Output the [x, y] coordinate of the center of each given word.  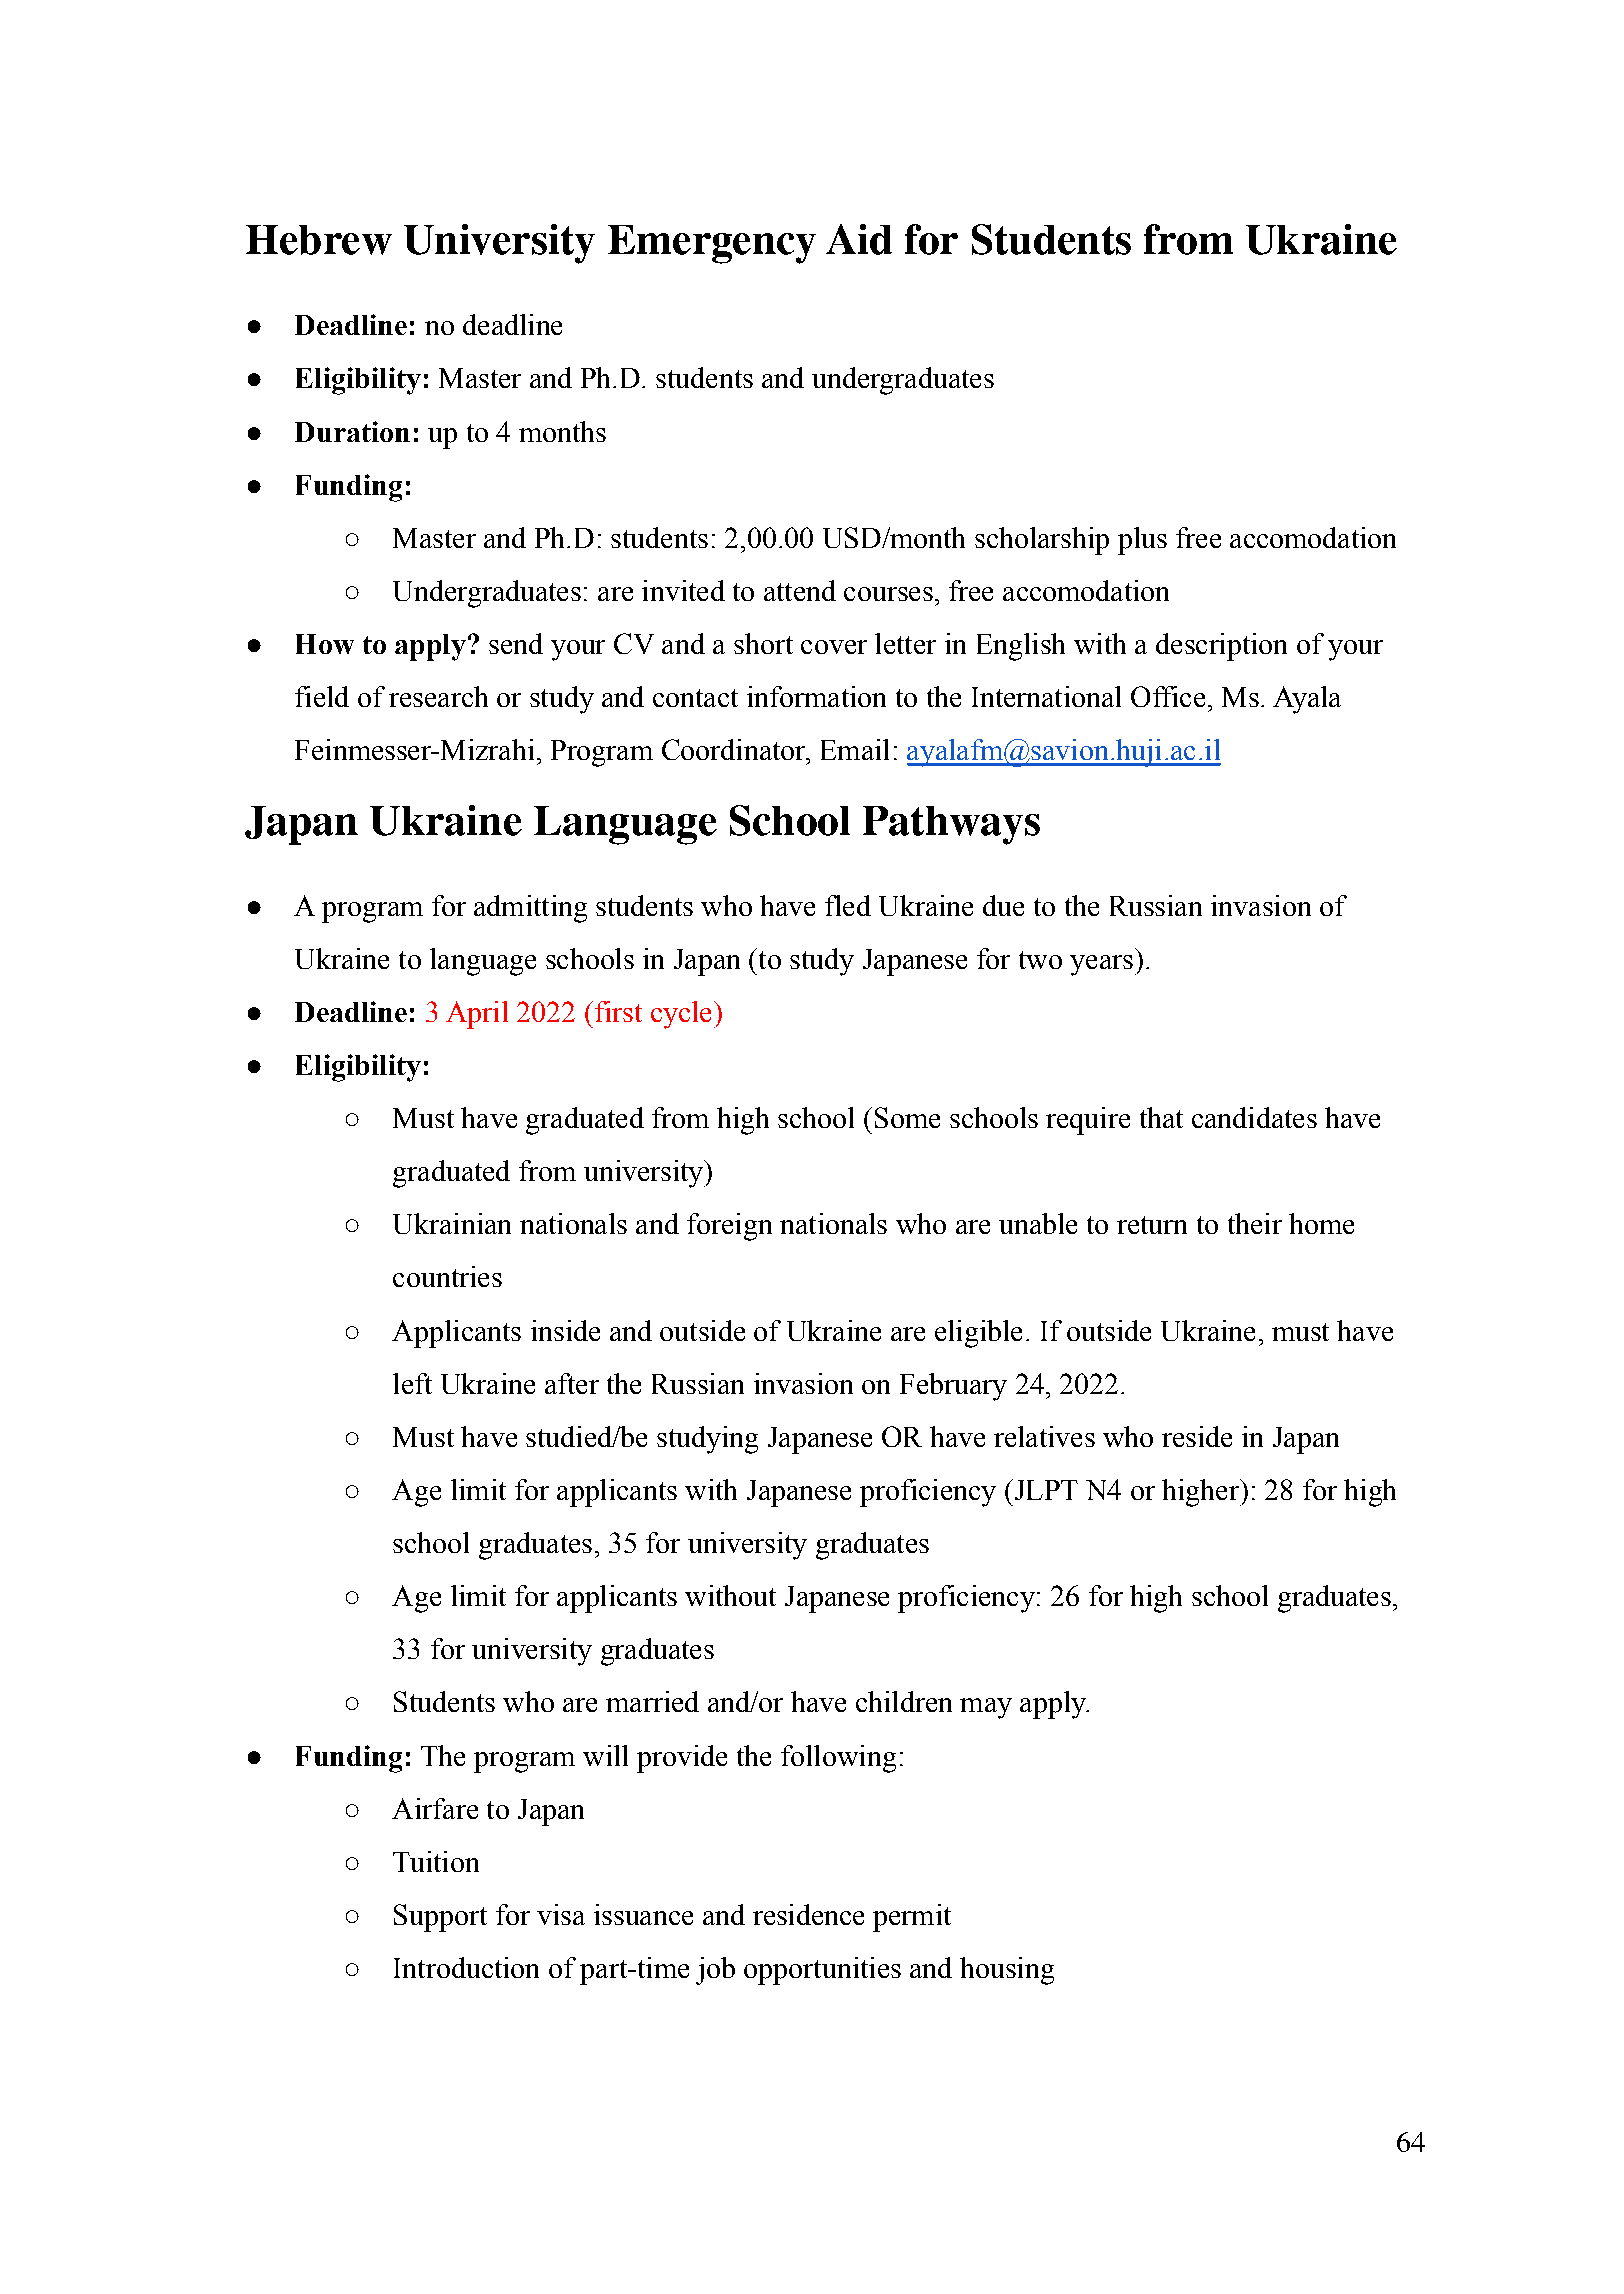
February [953, 1387]
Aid [859, 239]
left [412, 1383]
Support [440, 1918]
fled [848, 905]
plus [1142, 541]
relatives [1044, 1436]
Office [1168, 696]
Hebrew [319, 240]
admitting [530, 909]
